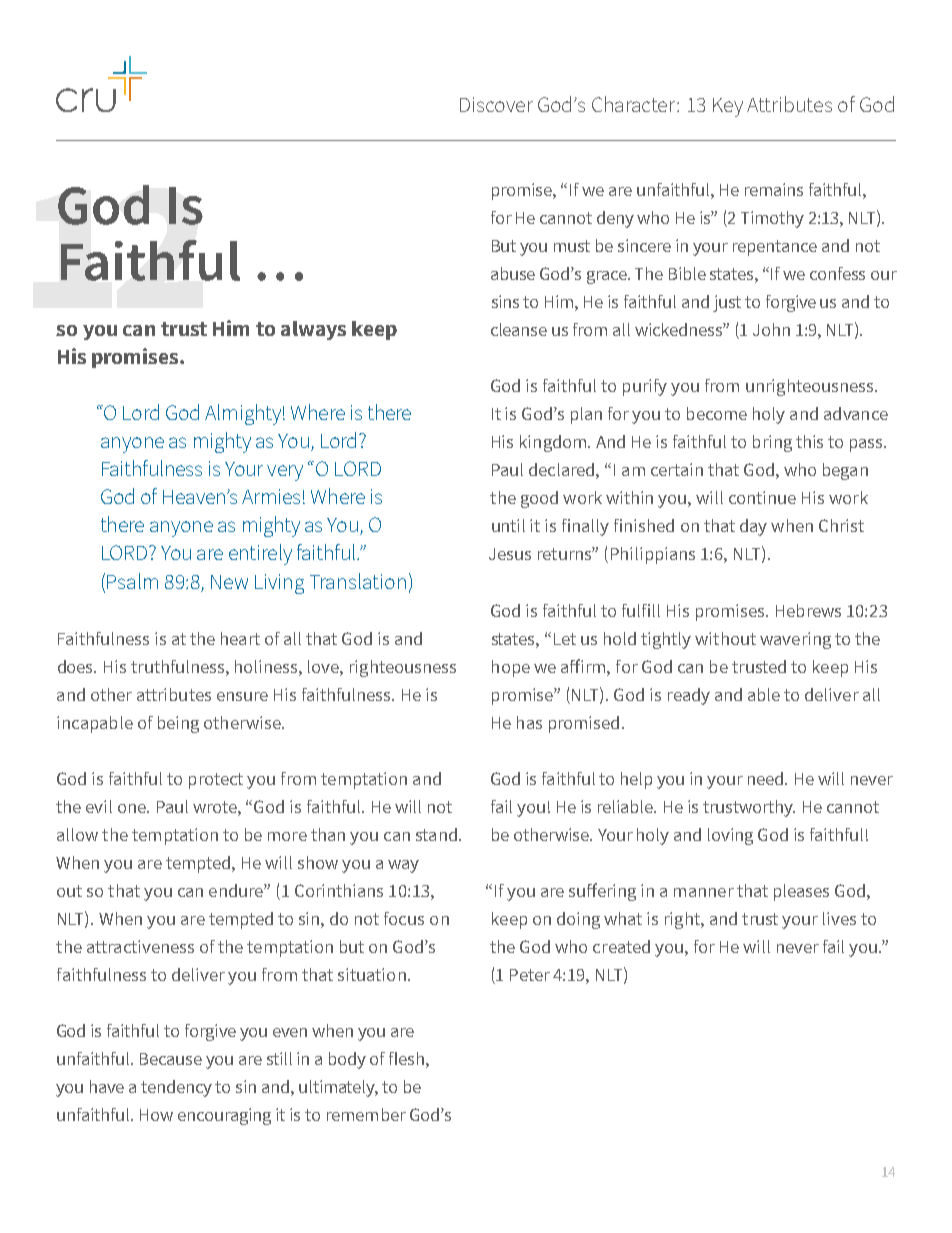  What do you see at coordinates (285, 473) in the screenshot?
I see `very` at bounding box center [285, 473].
